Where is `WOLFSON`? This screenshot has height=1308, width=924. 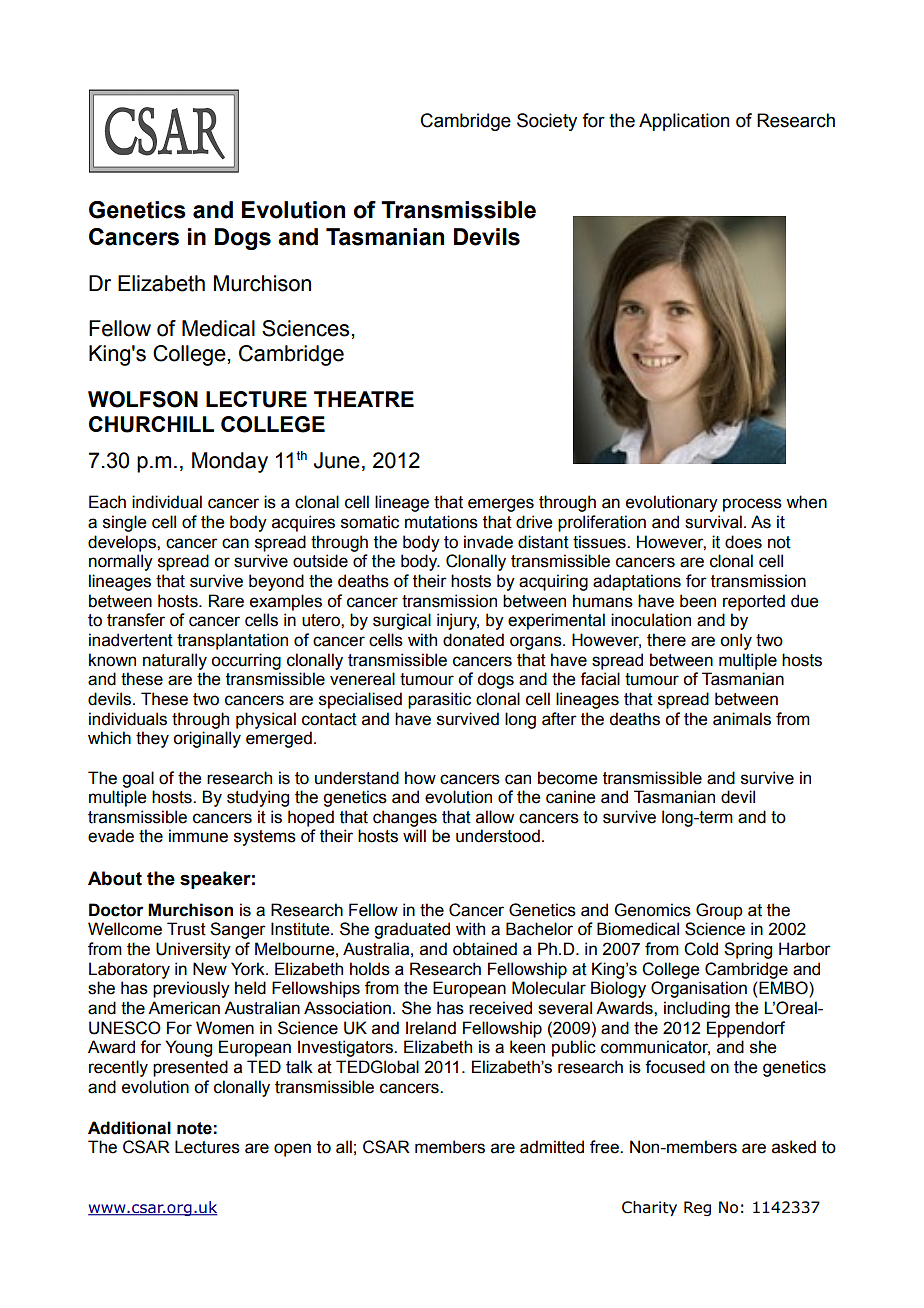 WOLFSON is located at coordinates (143, 399).
